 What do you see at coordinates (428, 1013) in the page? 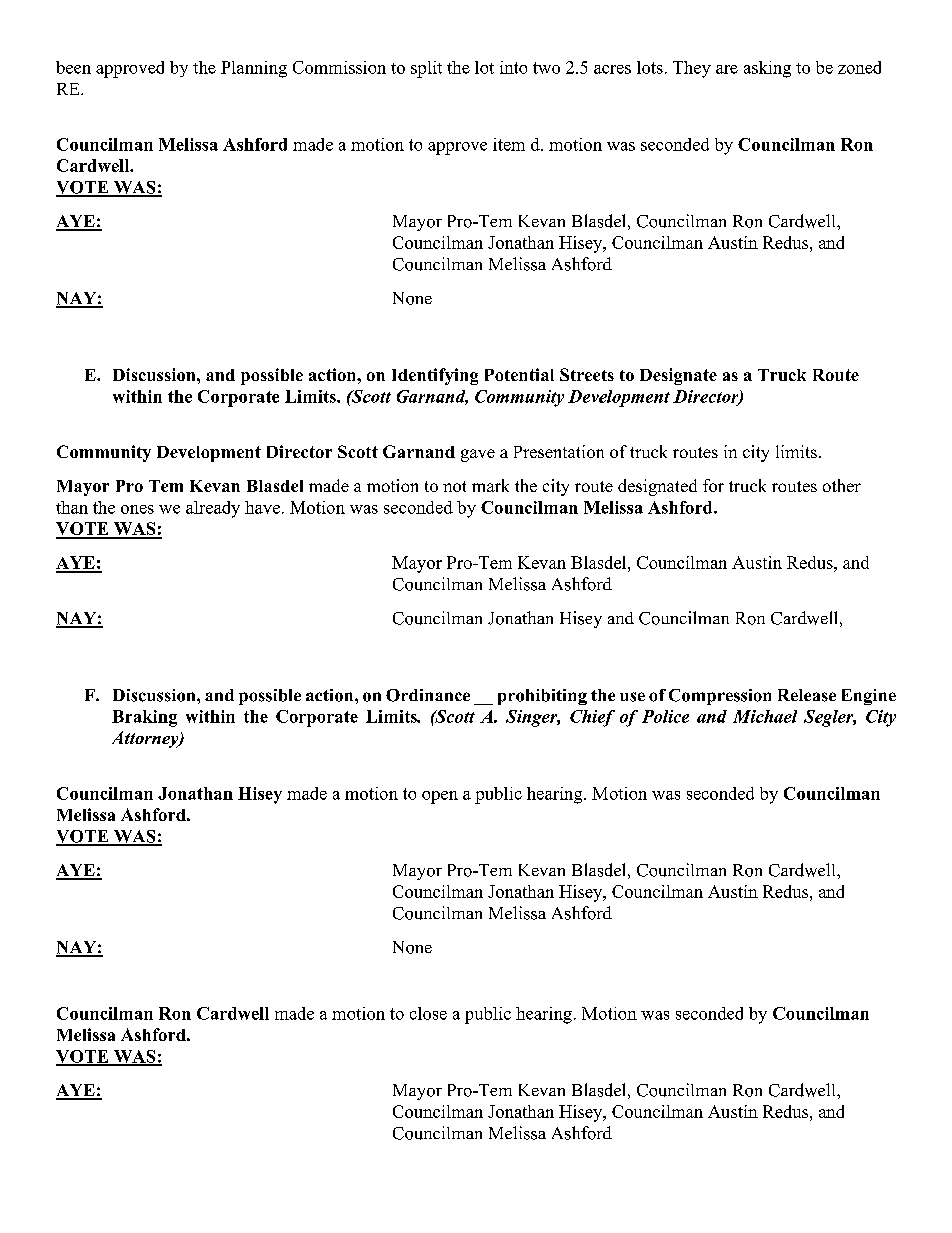
I see `close` at bounding box center [428, 1013].
